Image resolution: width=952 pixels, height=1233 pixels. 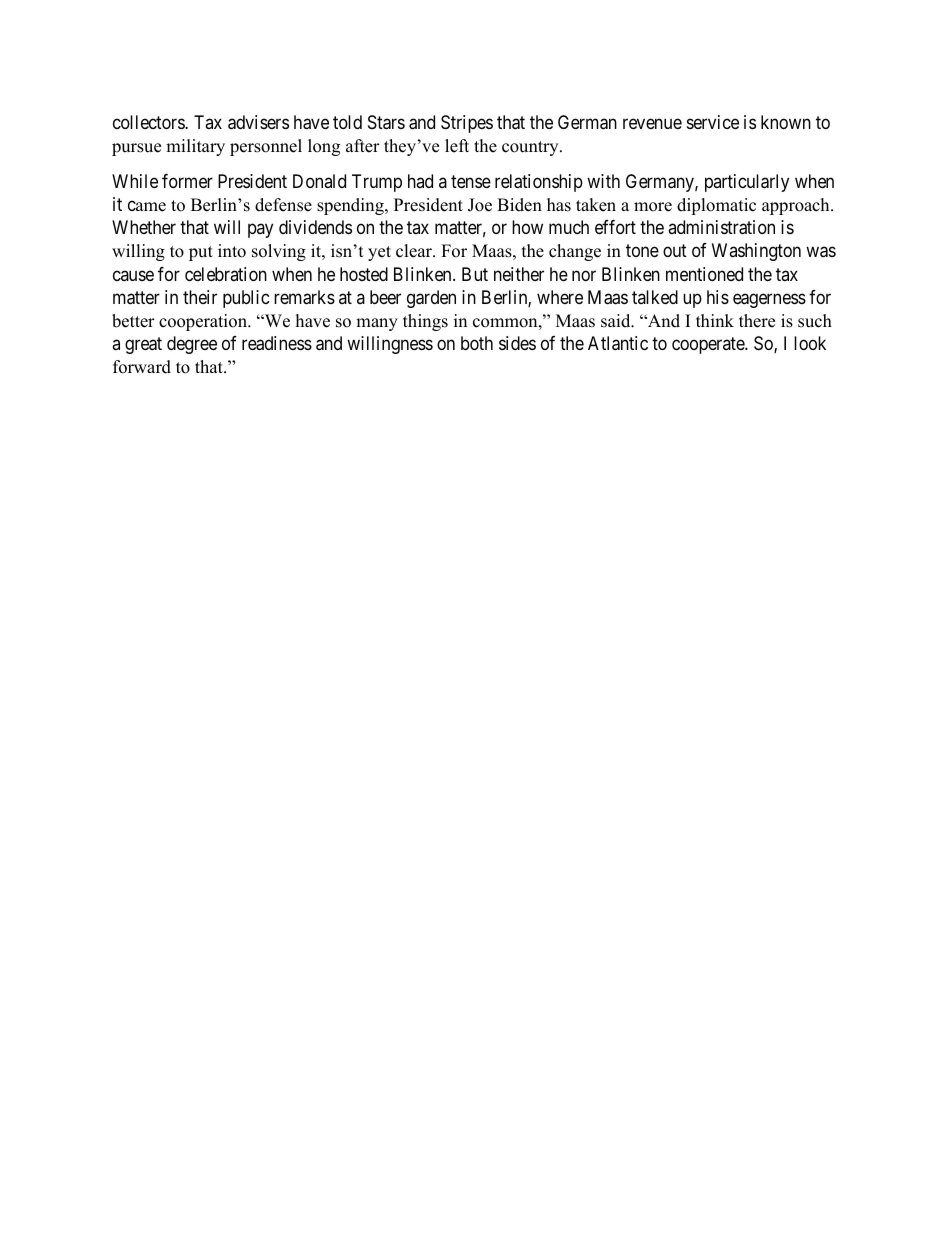 What do you see at coordinates (709, 345) in the image?
I see `cooperate` at bounding box center [709, 345].
